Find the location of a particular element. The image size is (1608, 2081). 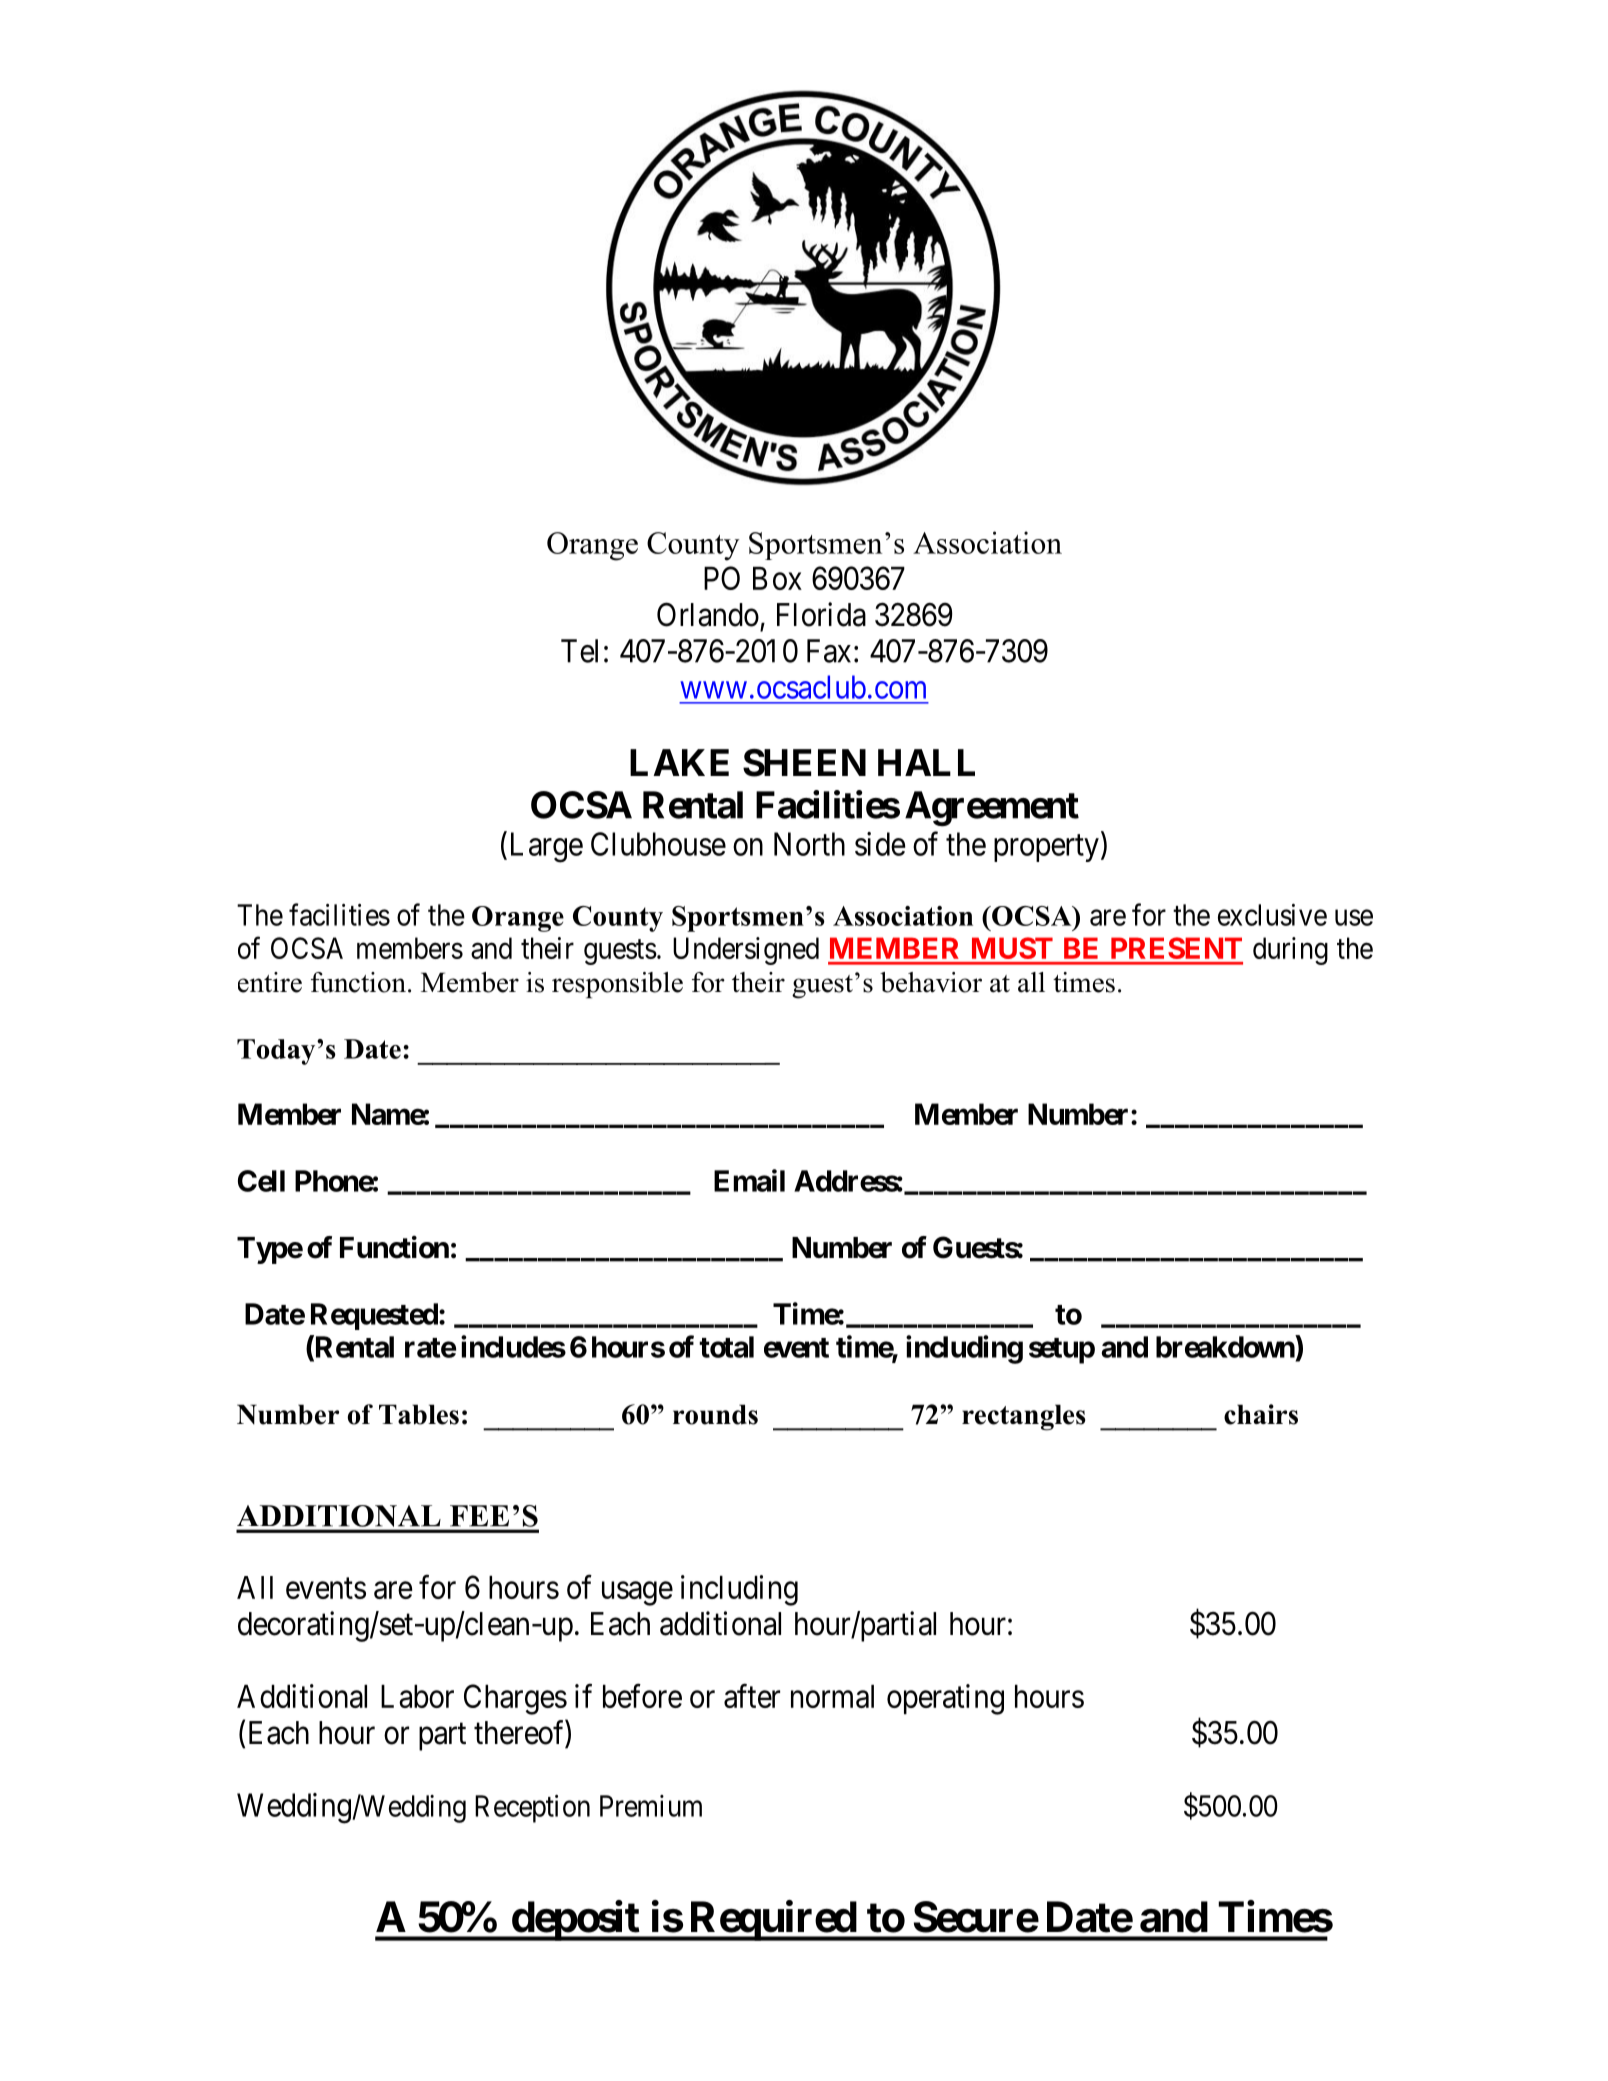

HALL is located at coordinates (926, 762).
